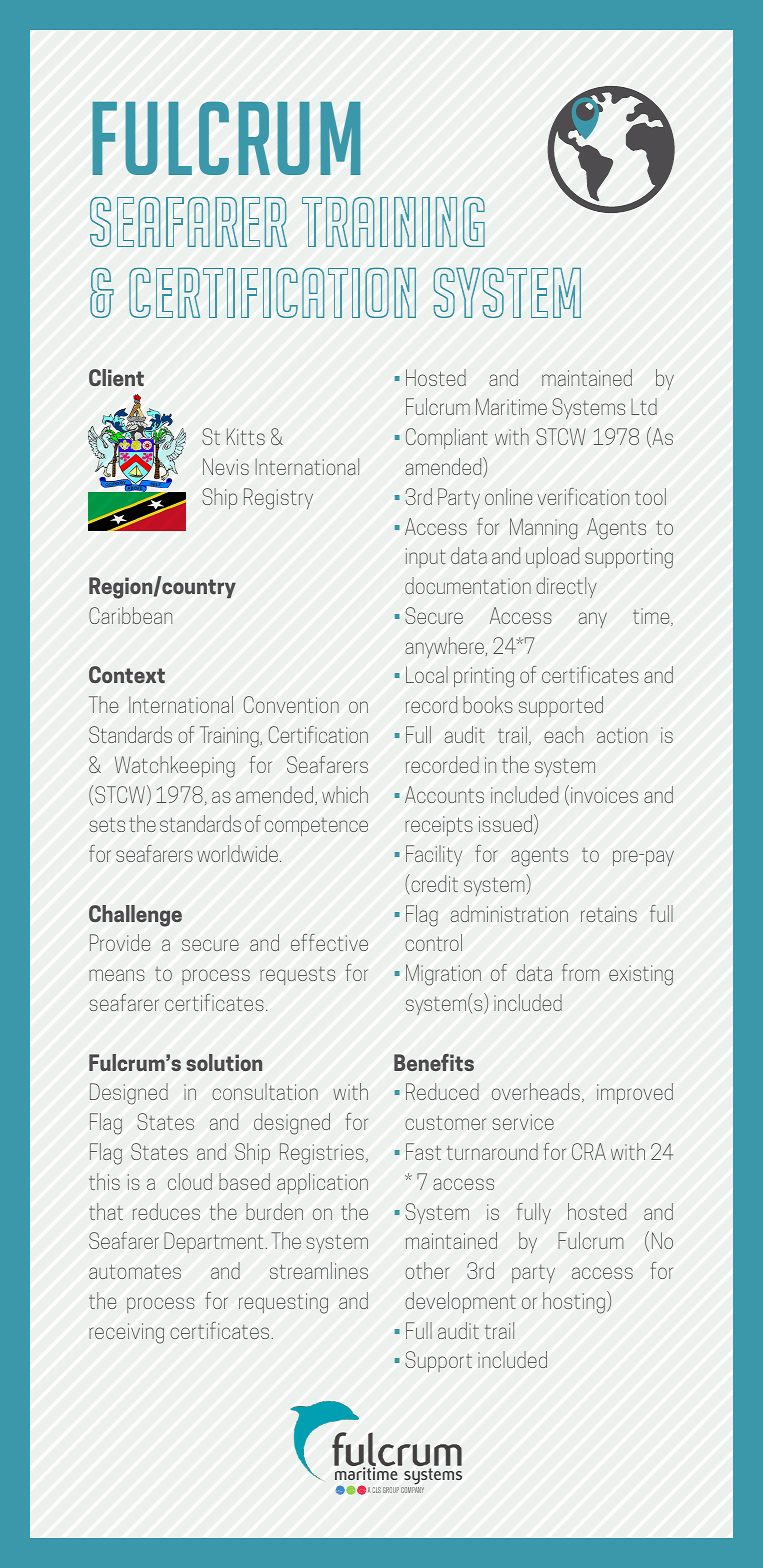 The image size is (763, 1568). What do you see at coordinates (609, 914) in the screenshot?
I see `retains` at bounding box center [609, 914].
